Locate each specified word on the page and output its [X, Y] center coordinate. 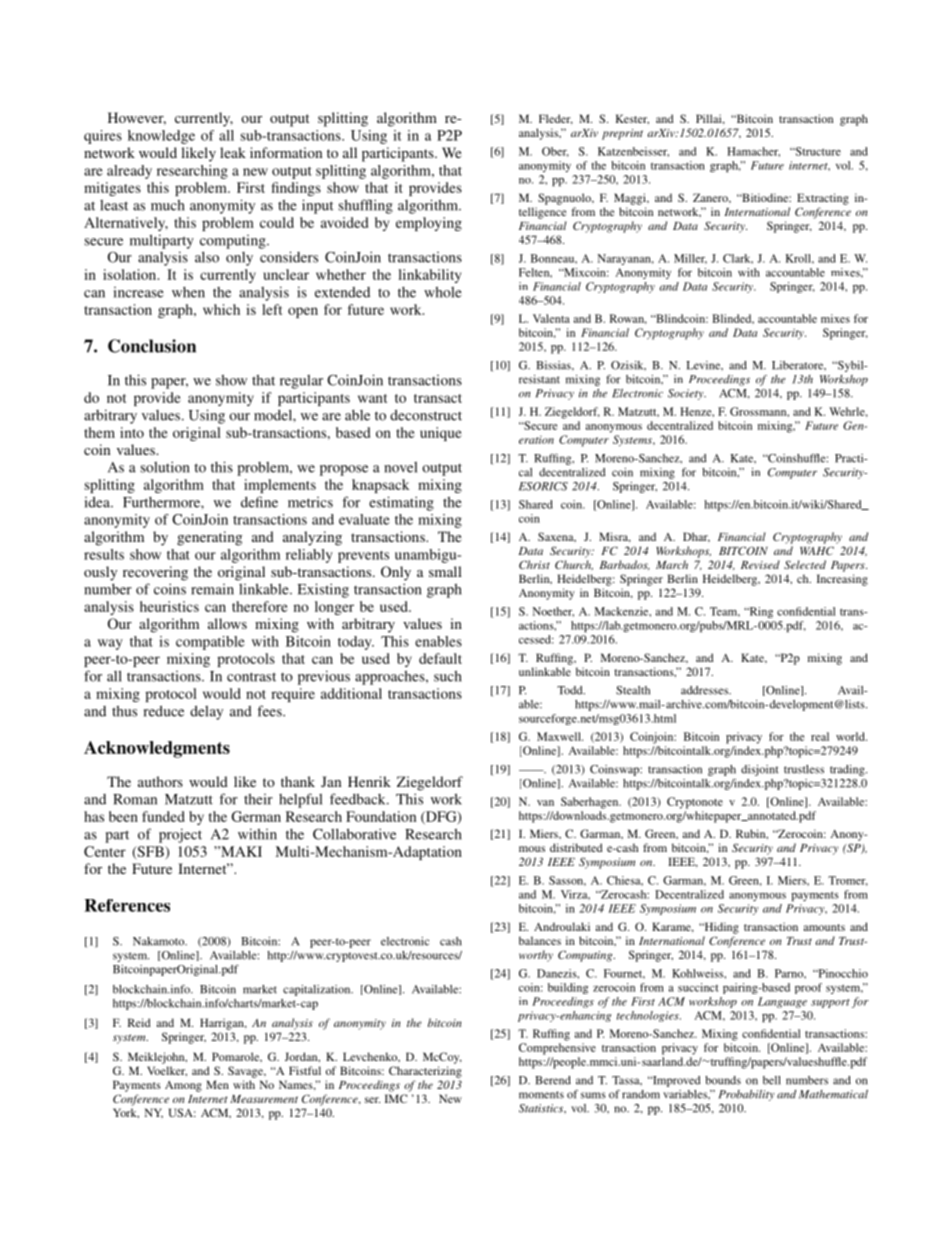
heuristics [169, 606]
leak [233, 152]
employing [429, 224]
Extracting [823, 199]
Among [183, 1086]
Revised [760, 564]
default [440, 658]
